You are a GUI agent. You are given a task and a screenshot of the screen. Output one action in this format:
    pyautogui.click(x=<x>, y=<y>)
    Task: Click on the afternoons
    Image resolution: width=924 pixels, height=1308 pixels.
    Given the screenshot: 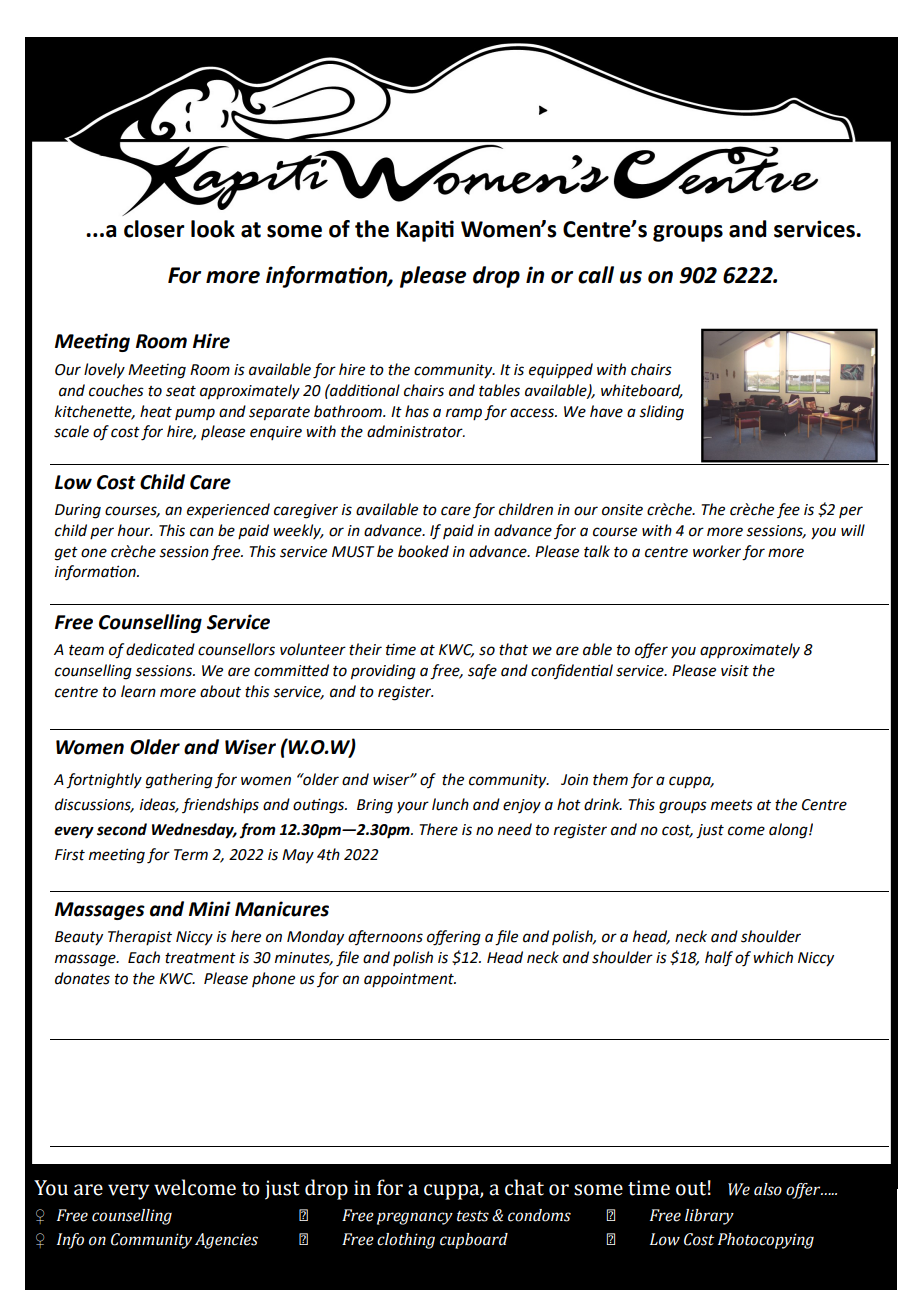 What is the action you would take?
    pyautogui.click(x=385, y=937)
